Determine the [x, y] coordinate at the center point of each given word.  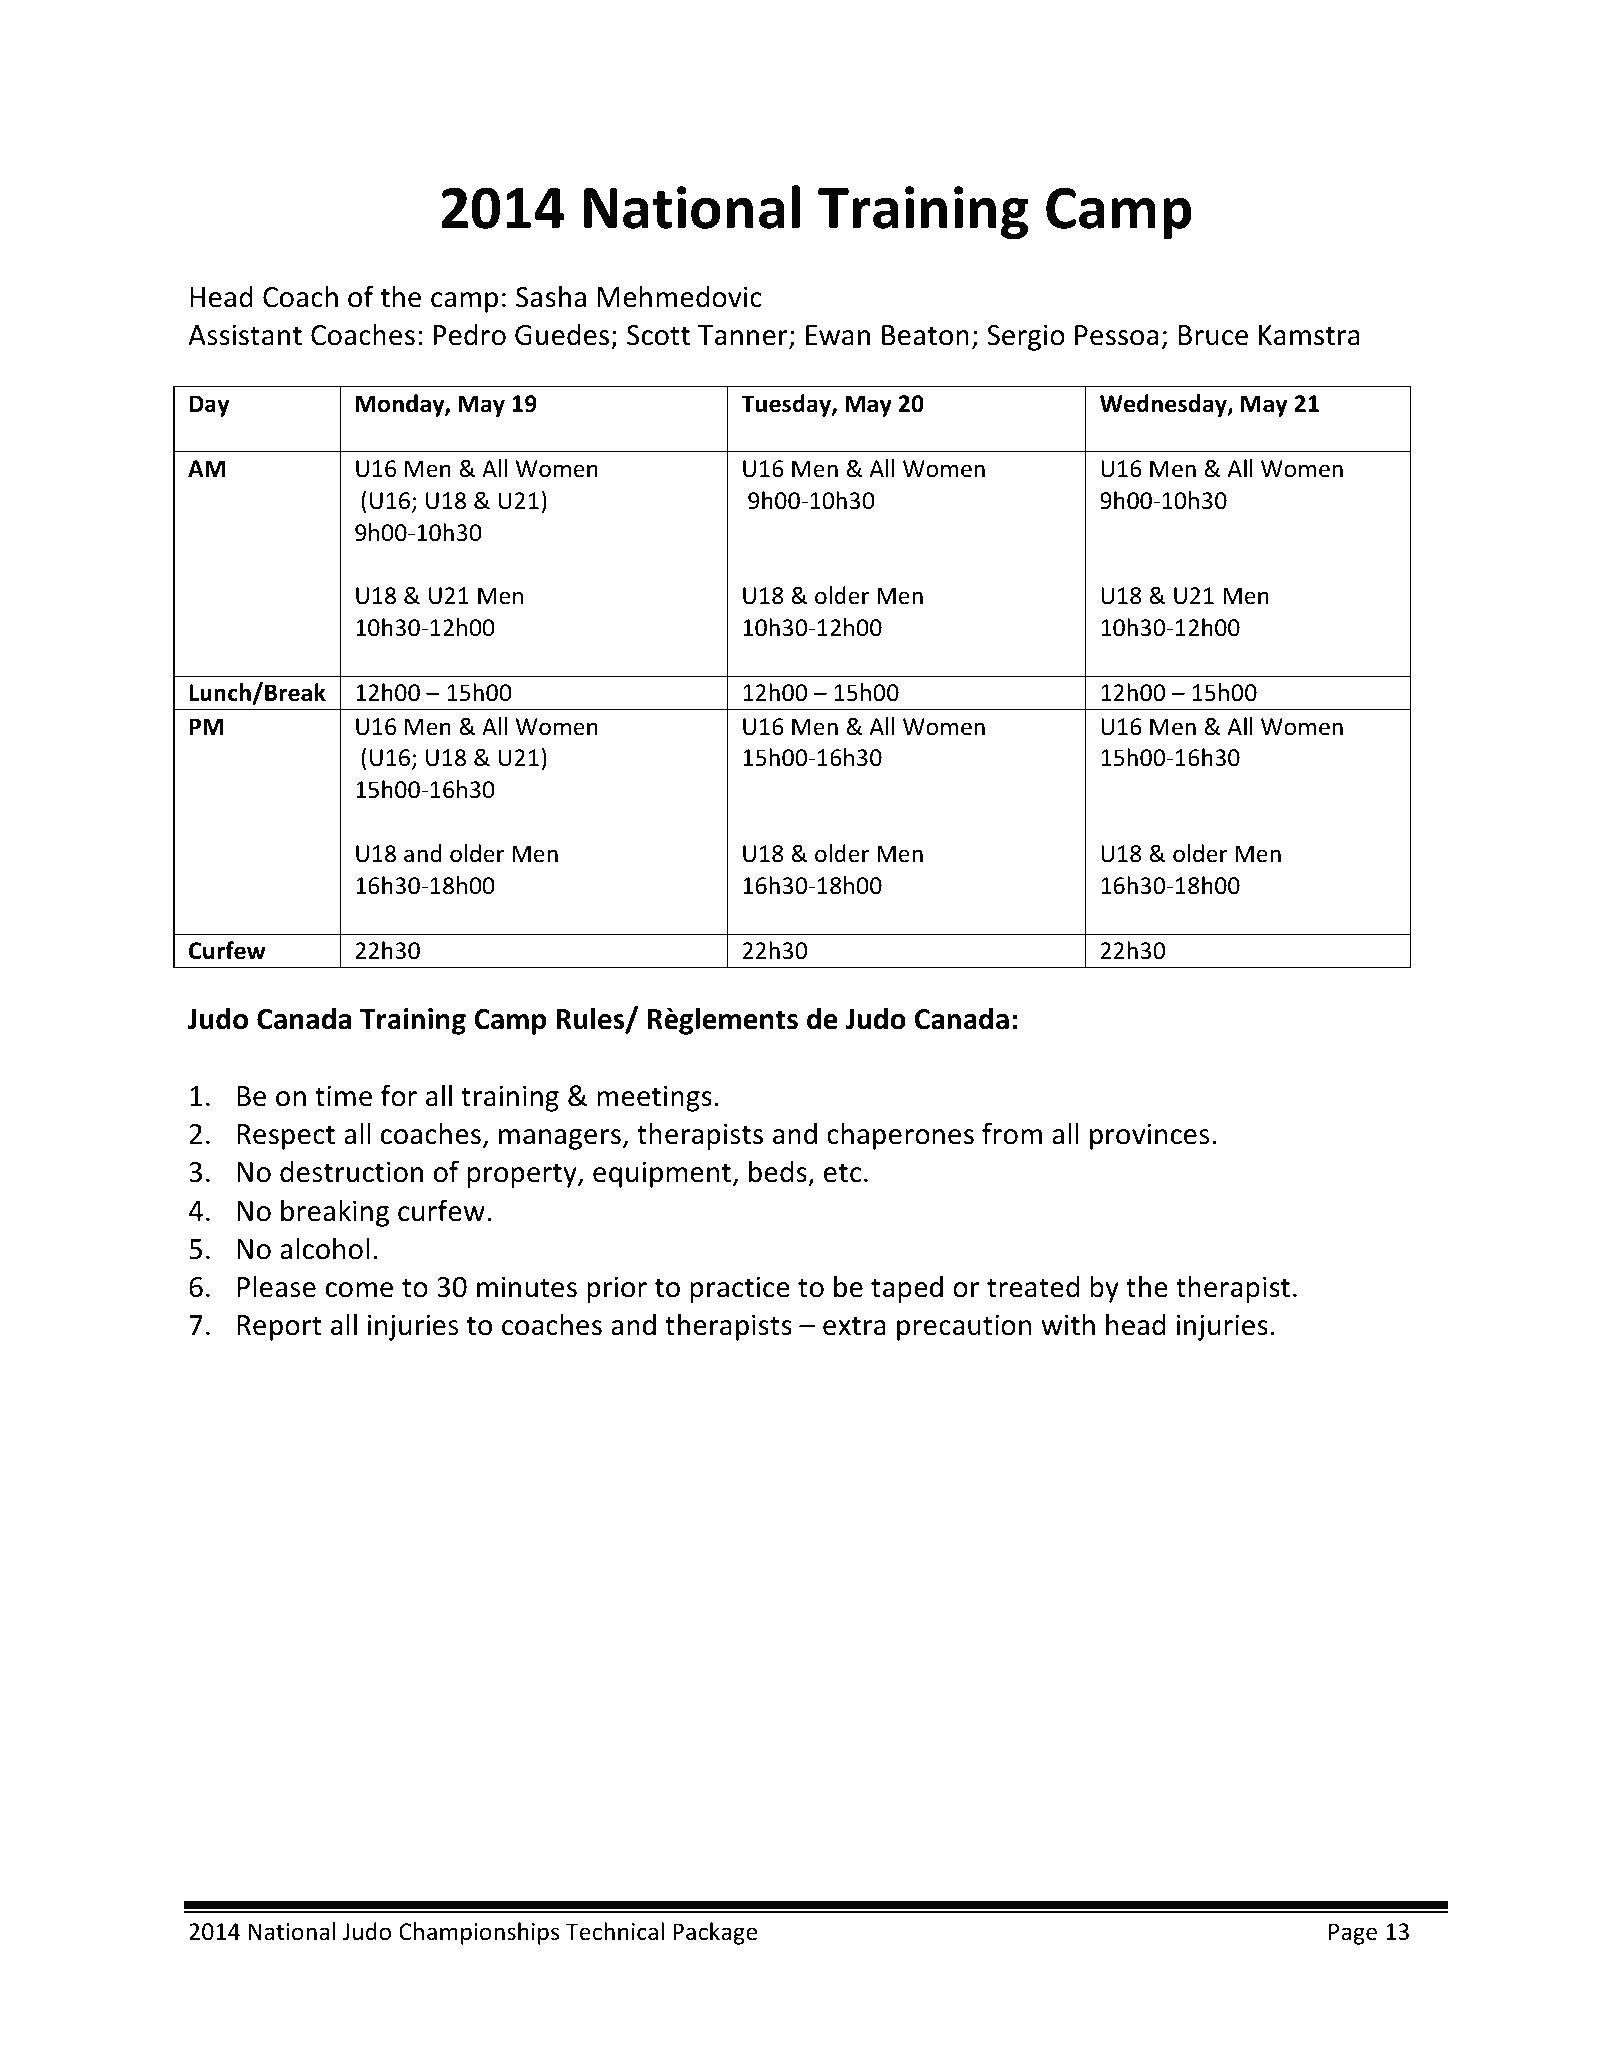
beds [778, 1171]
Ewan [838, 335]
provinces [1150, 1136]
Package [715, 1933]
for [399, 1095]
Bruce [1213, 335]
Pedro [470, 334]
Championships [479, 1933]
